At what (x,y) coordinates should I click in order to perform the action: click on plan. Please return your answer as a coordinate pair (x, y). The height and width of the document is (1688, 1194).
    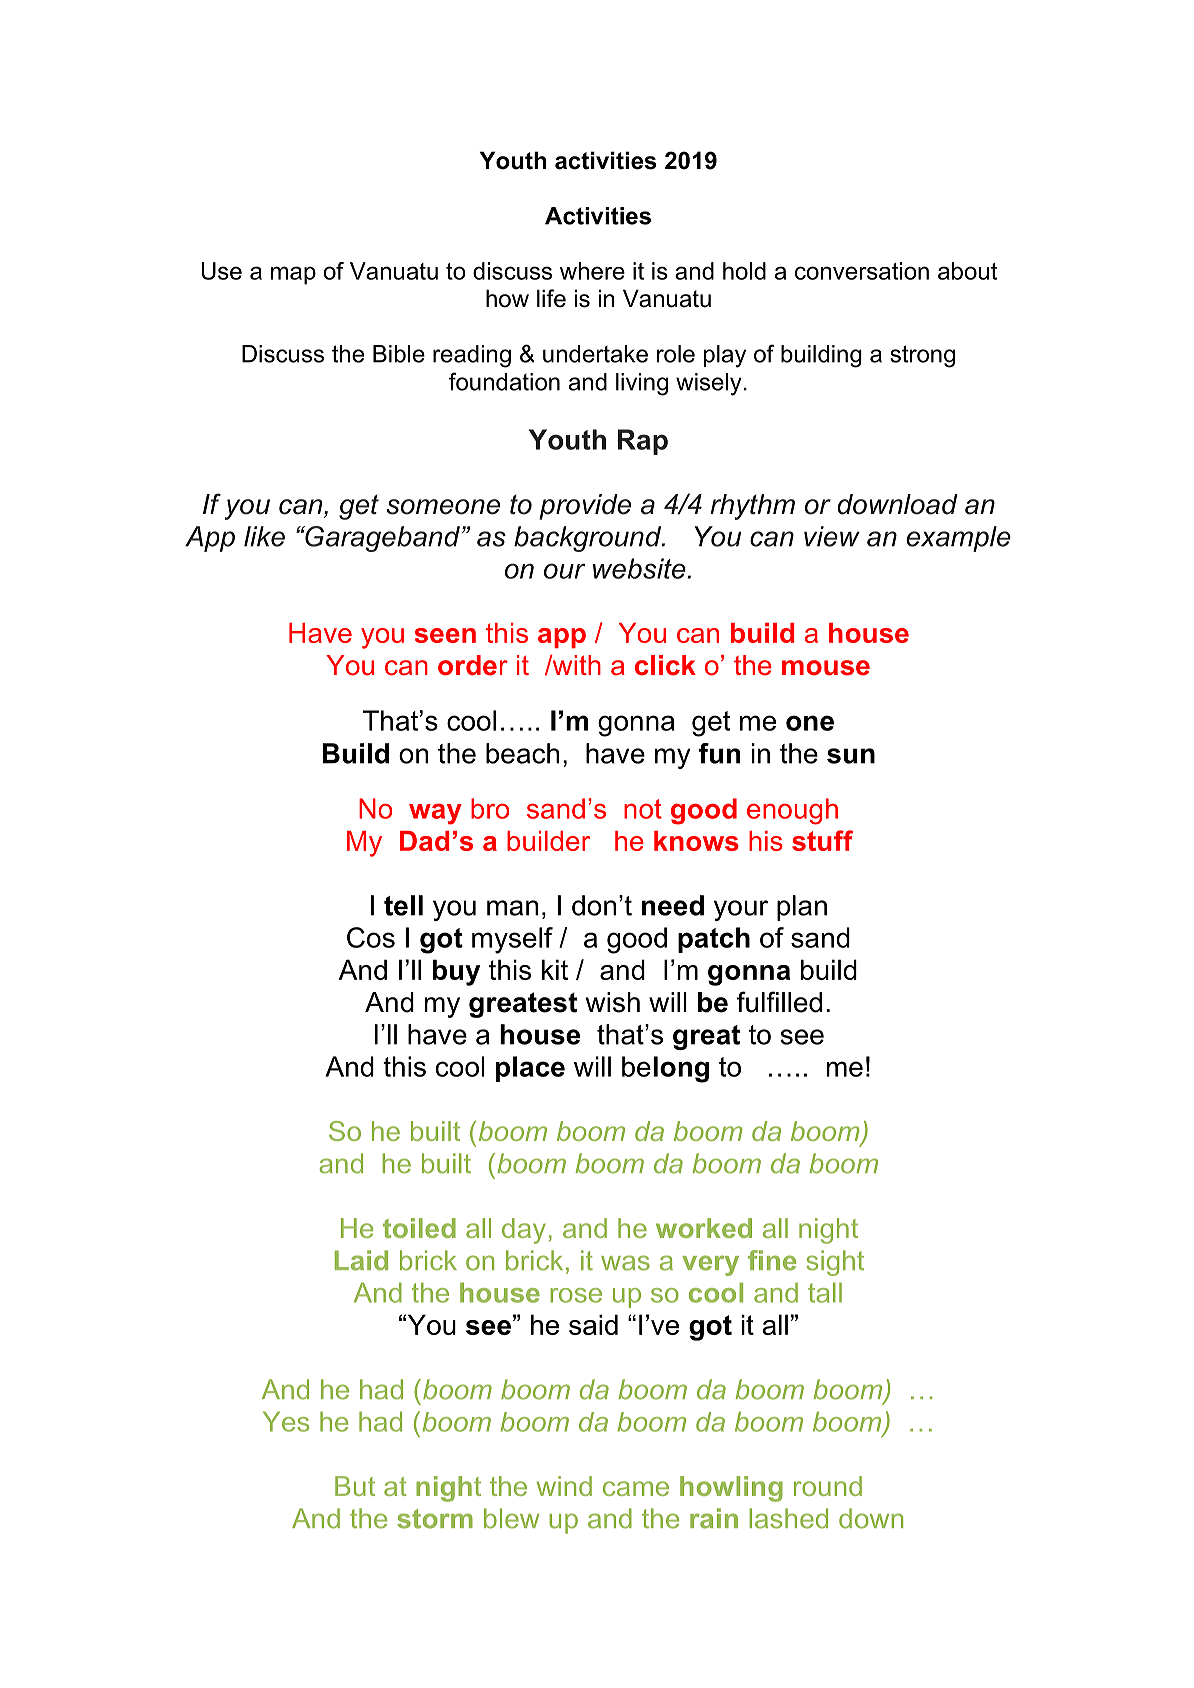
    Looking at the image, I should click on (802, 908).
